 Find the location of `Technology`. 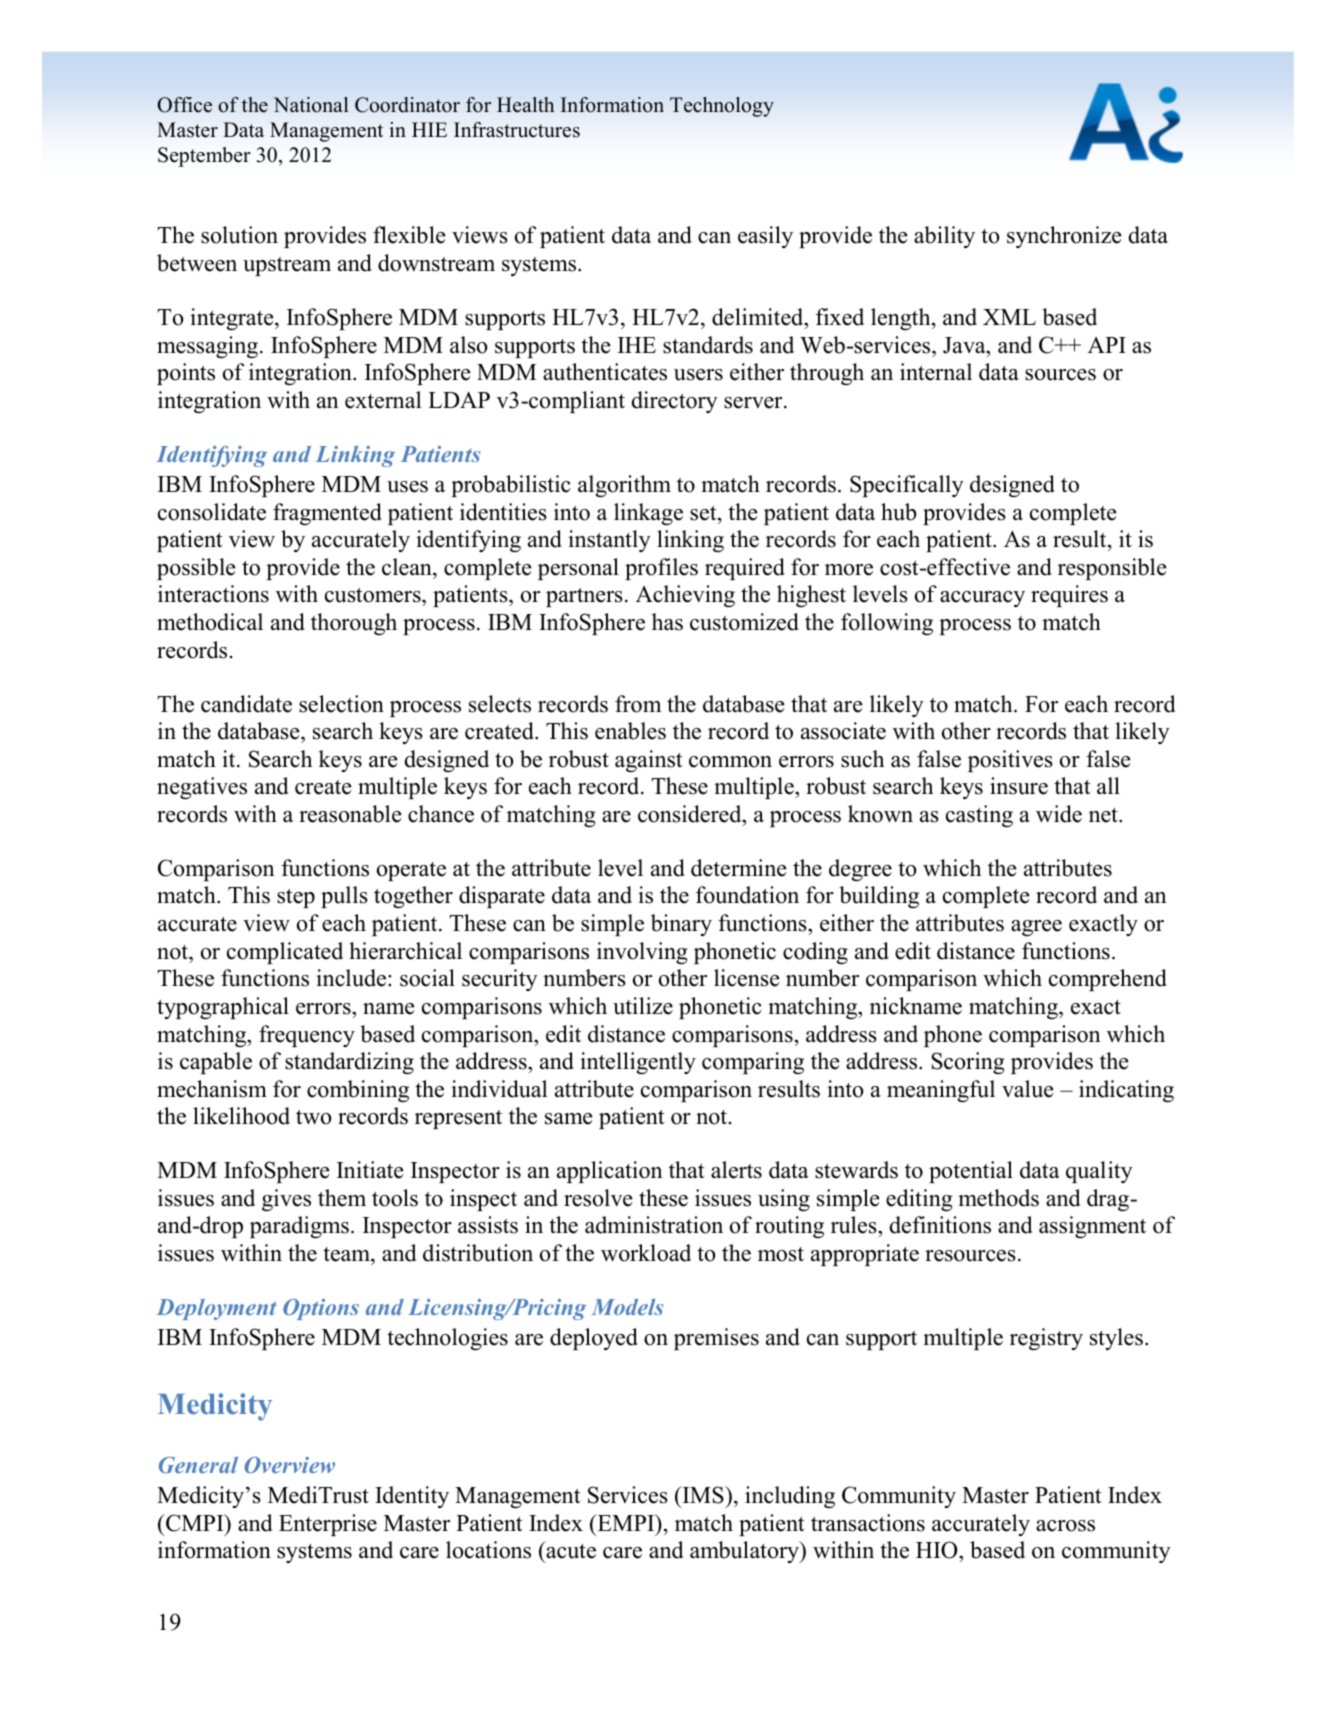

Technology is located at coordinates (722, 107).
